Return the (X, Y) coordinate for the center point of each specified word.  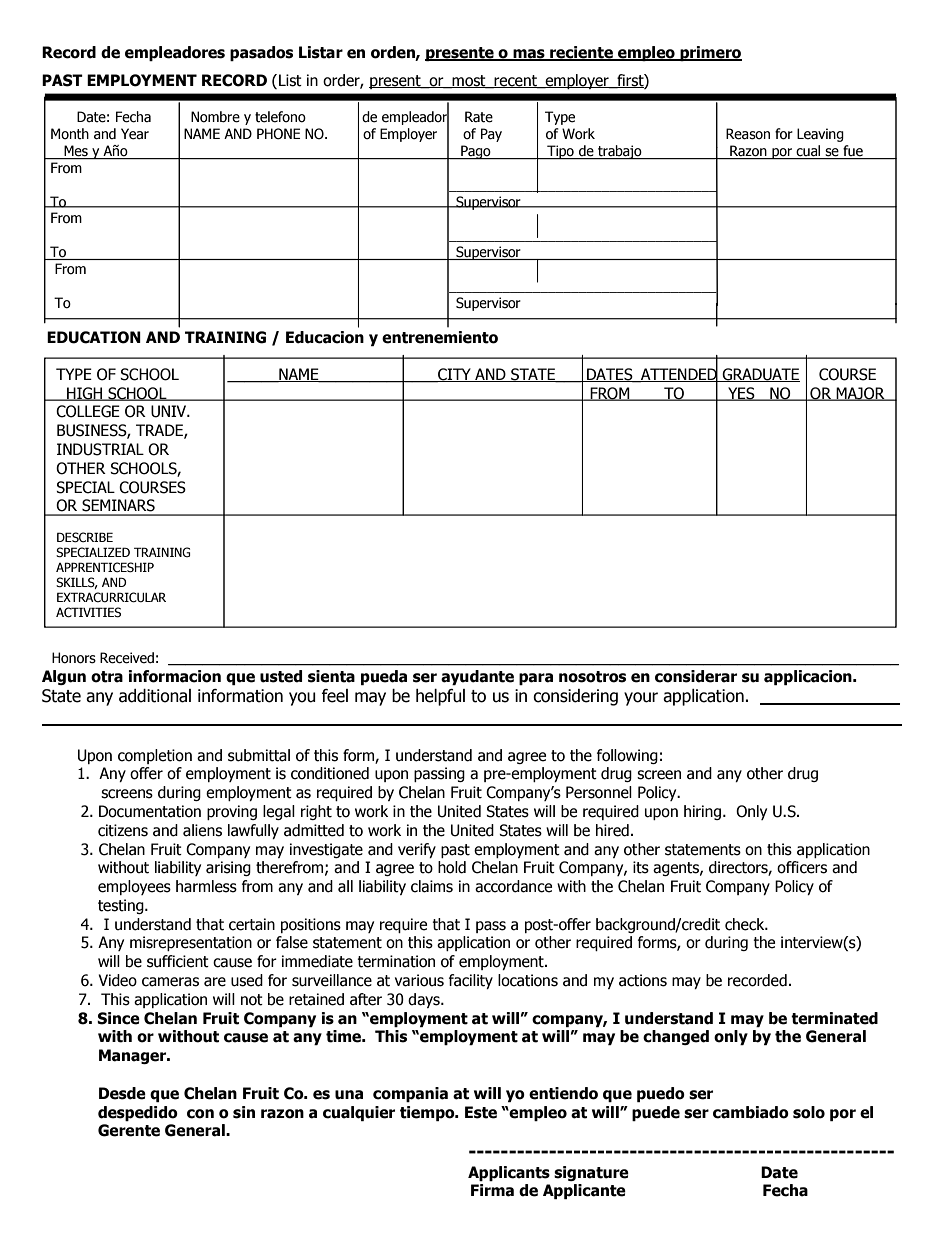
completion (155, 756)
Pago (476, 152)
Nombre (215, 117)
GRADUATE (760, 375)
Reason (748, 134)
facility (471, 981)
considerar (696, 676)
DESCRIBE (85, 537)
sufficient (178, 961)
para (536, 679)
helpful (440, 697)
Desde (122, 1093)
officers (802, 867)
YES (741, 394)
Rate (479, 117)
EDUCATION (94, 337)
